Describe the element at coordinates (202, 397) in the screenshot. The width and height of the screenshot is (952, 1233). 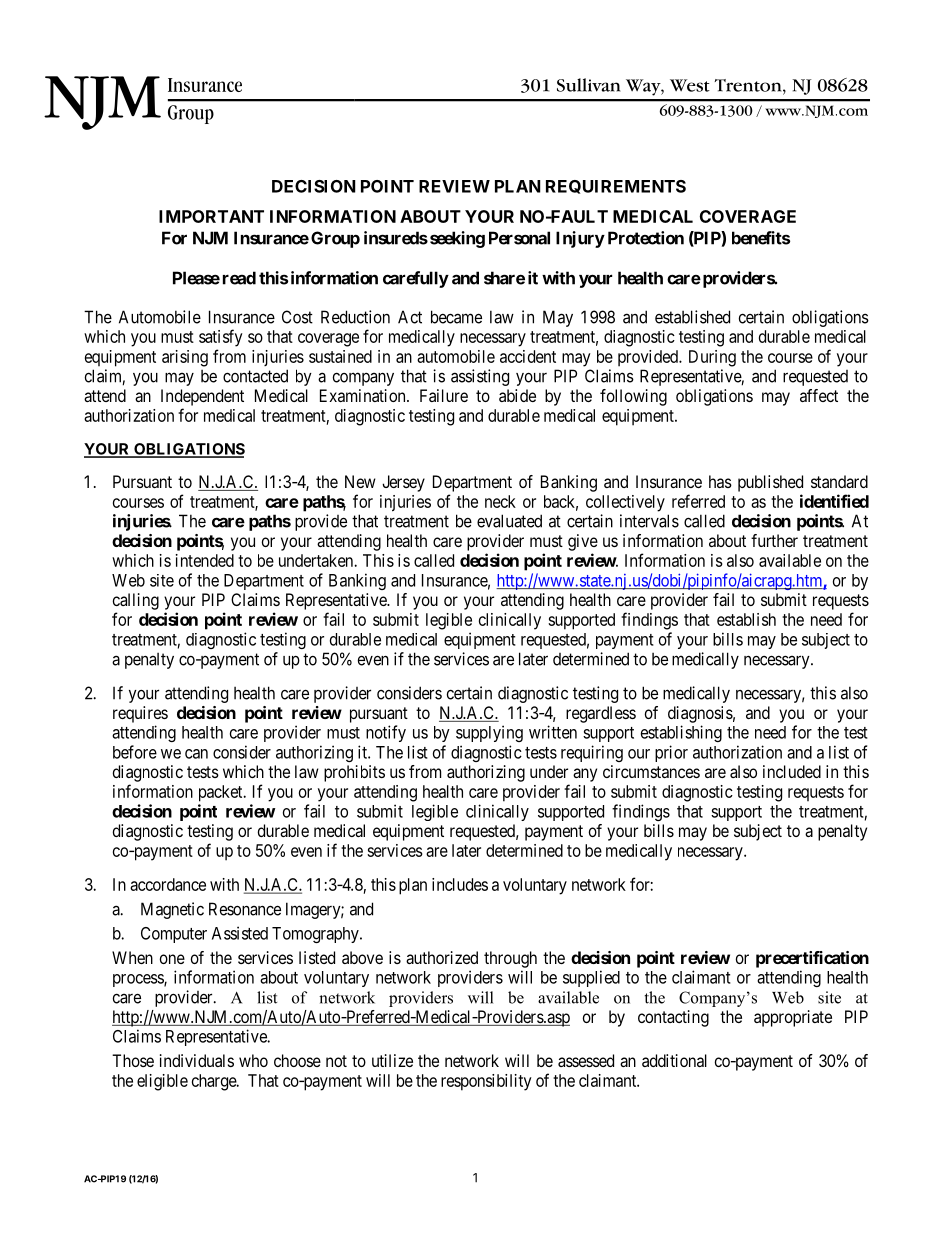
I see `Independent` at that location.
